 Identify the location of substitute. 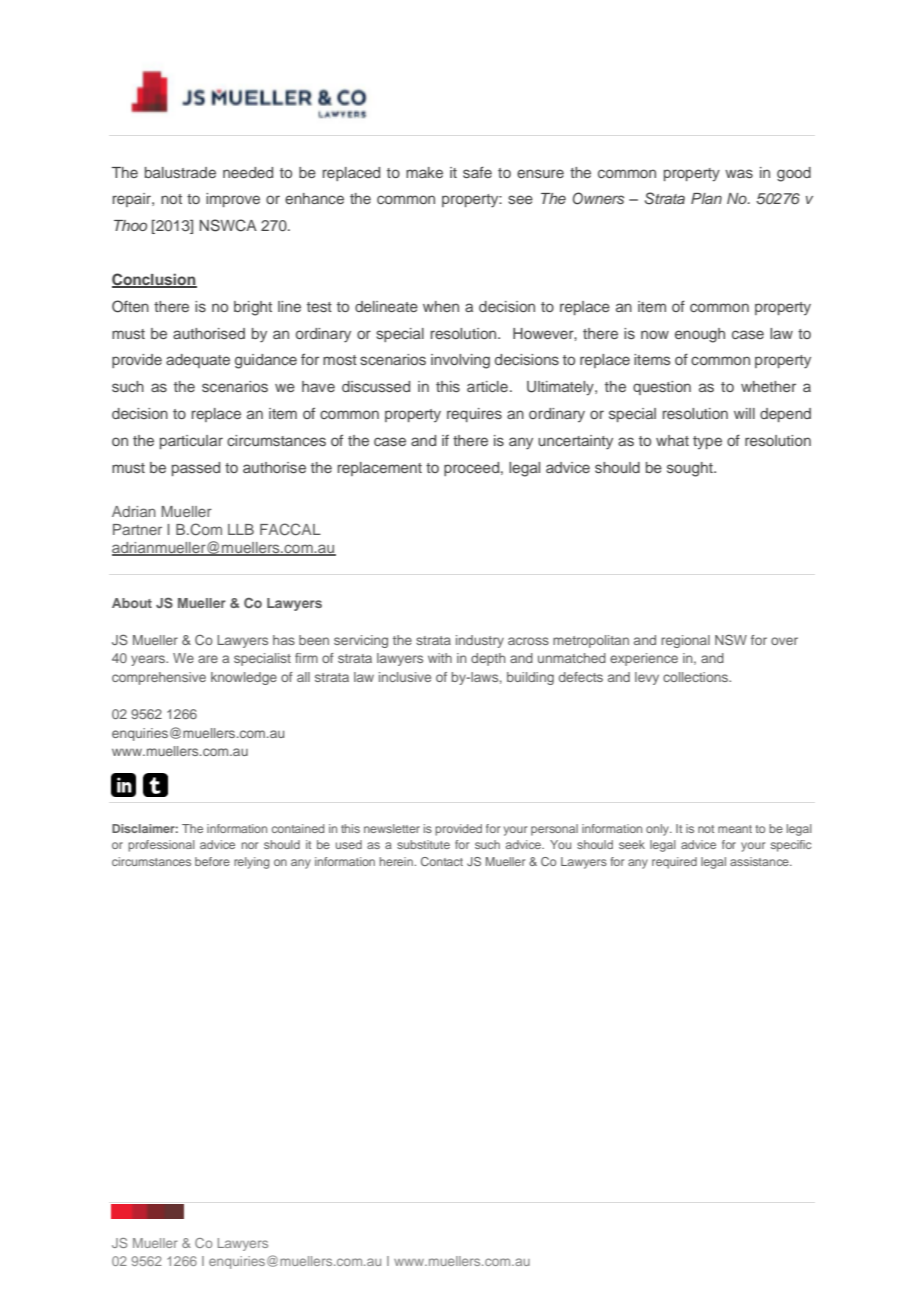
(423, 844).
